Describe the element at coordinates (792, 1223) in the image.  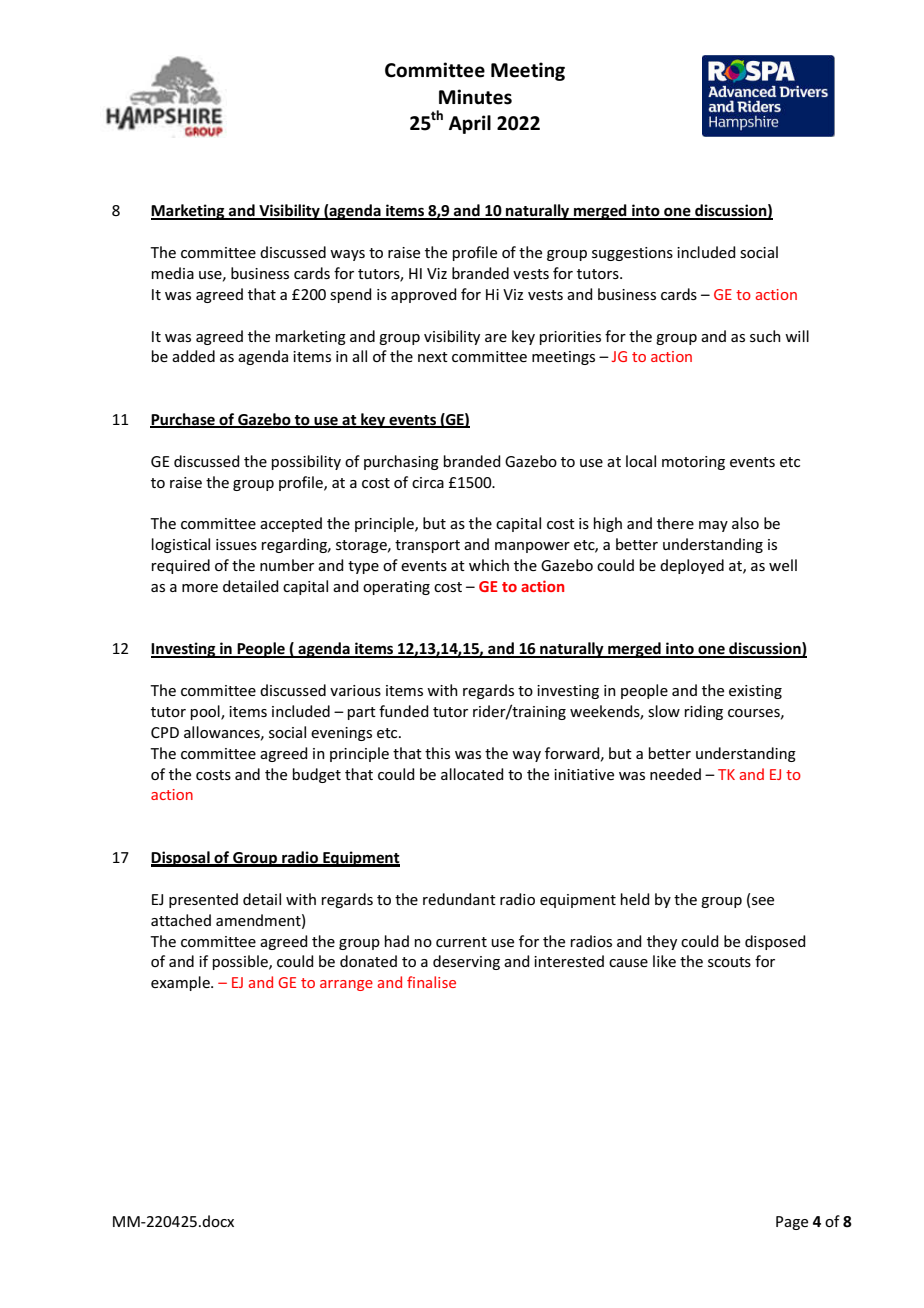
I see `Page` at that location.
